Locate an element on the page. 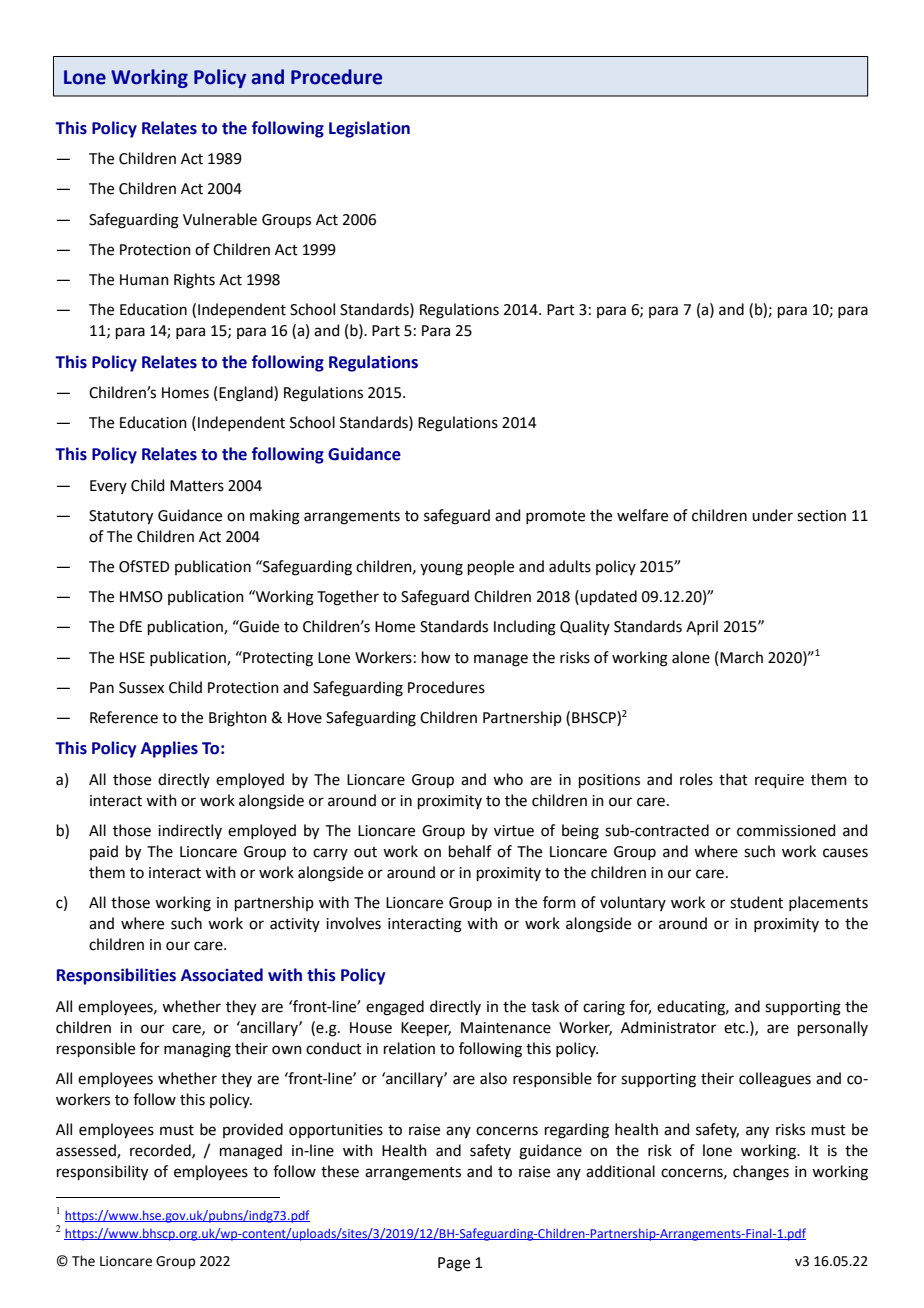  Legislation is located at coordinates (369, 129).
